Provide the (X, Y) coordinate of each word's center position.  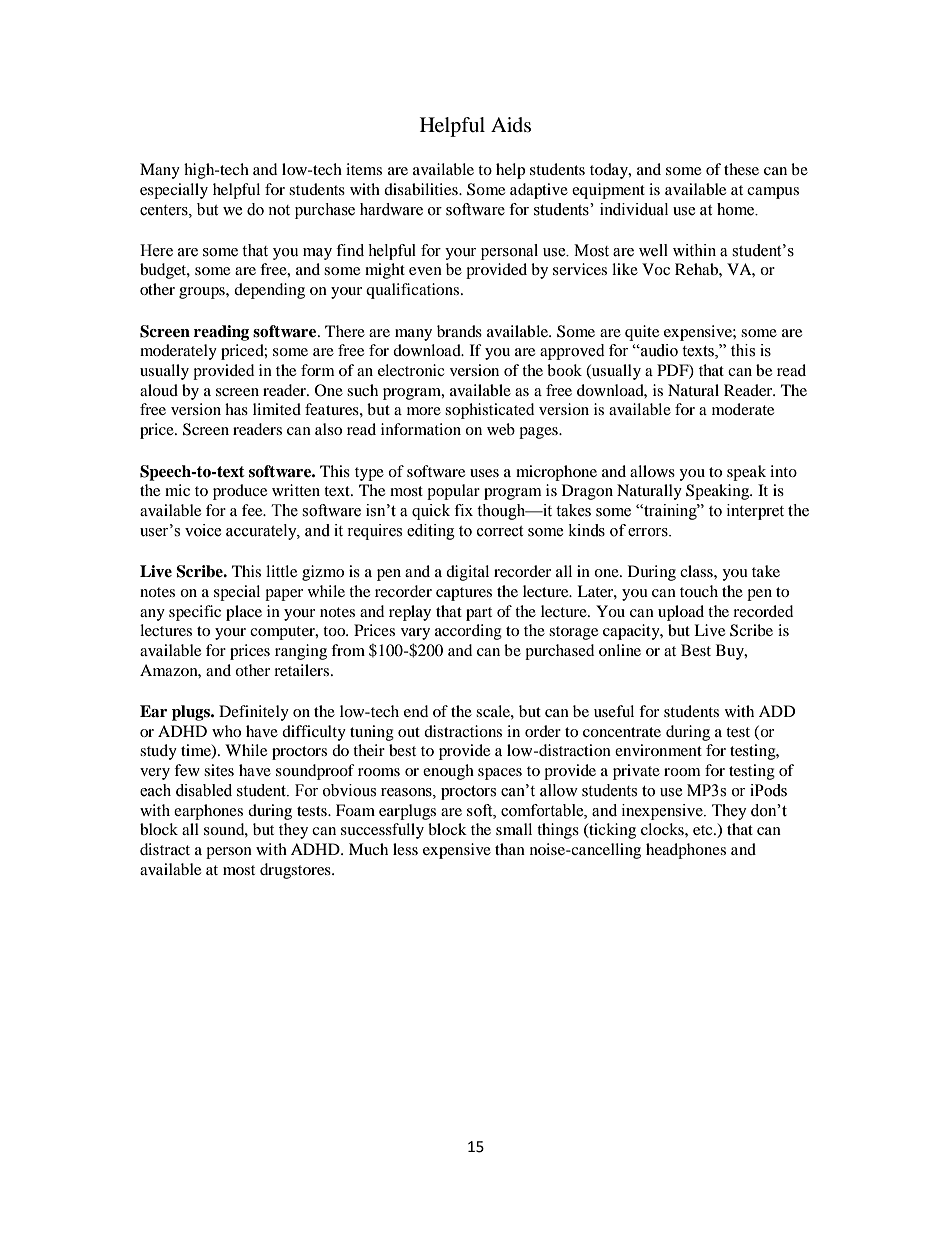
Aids (511, 124)
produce (240, 492)
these (741, 169)
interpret (755, 512)
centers (165, 210)
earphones (208, 812)
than (510, 849)
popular (453, 492)
